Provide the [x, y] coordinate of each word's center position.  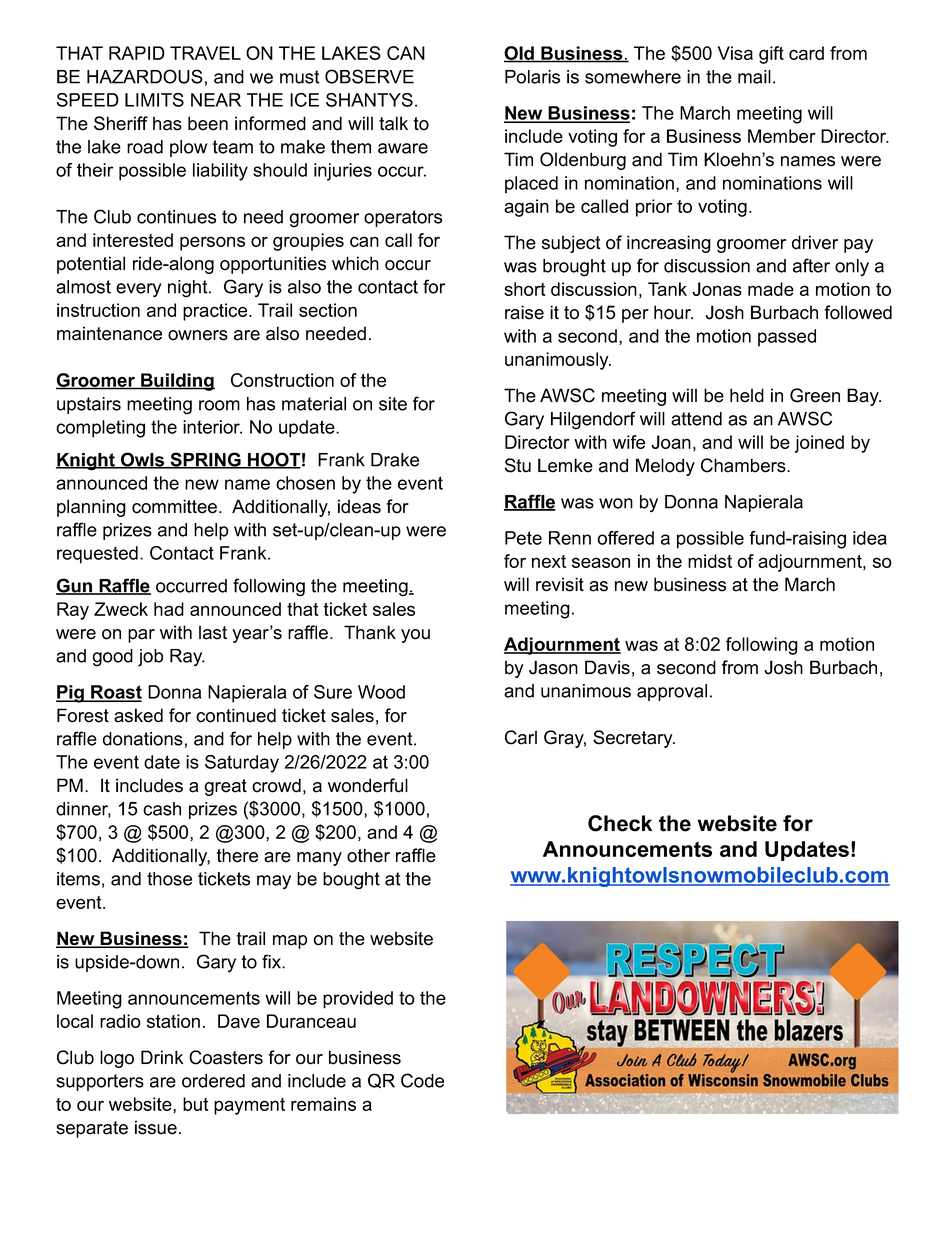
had [169, 609]
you [415, 636]
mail [754, 77]
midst [710, 561]
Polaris [532, 77]
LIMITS [154, 100]
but [196, 1104]
